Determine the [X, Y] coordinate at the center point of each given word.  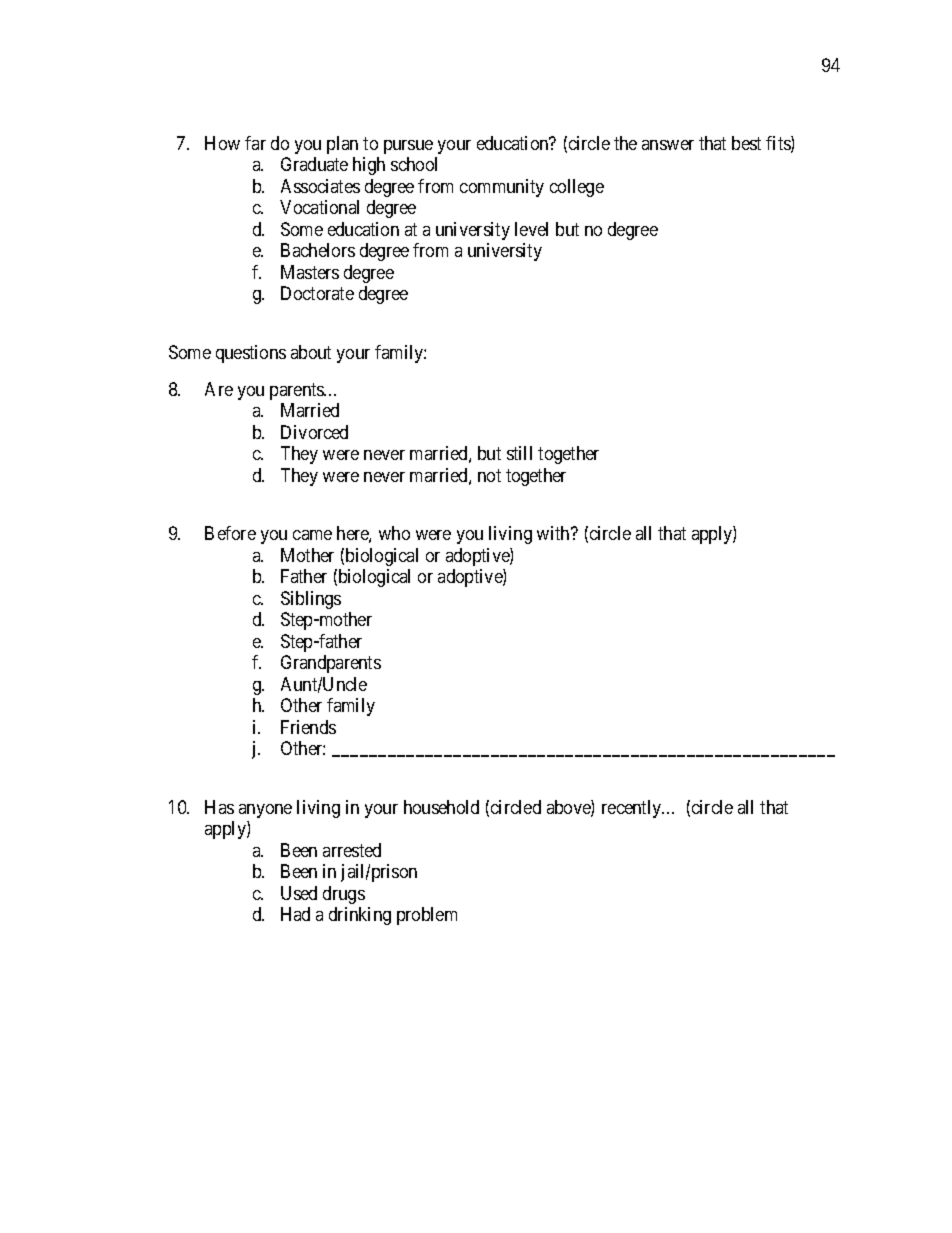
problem [427, 916]
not [489, 475]
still [519, 453]
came [312, 535]
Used [299, 893]
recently [633, 809]
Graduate [314, 164]
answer [668, 145]
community [502, 188]
